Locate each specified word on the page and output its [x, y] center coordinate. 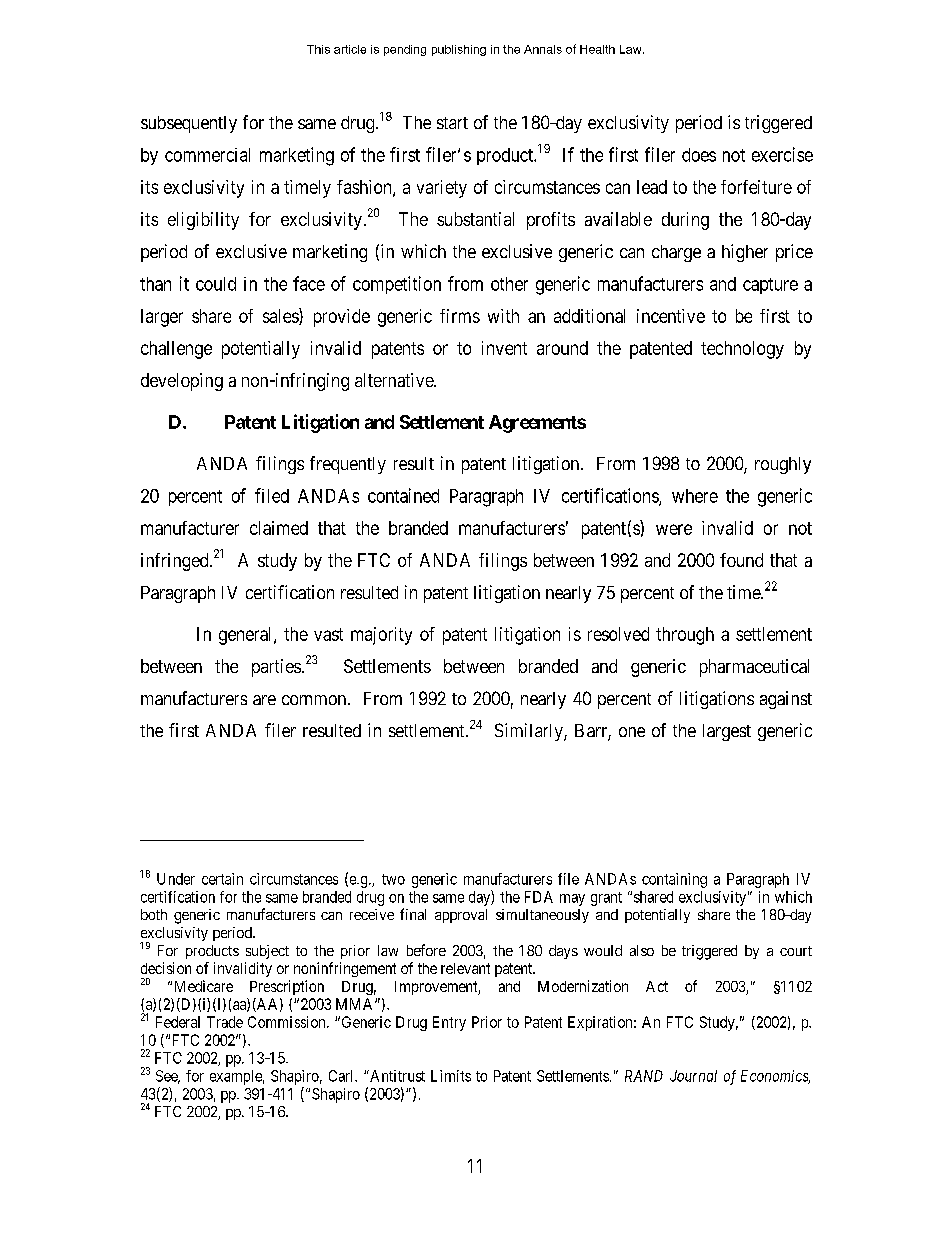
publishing [459, 50]
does [699, 155]
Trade [225, 1022]
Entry [449, 1023]
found [741, 560]
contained [403, 495]
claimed [279, 528]
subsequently [189, 124]
